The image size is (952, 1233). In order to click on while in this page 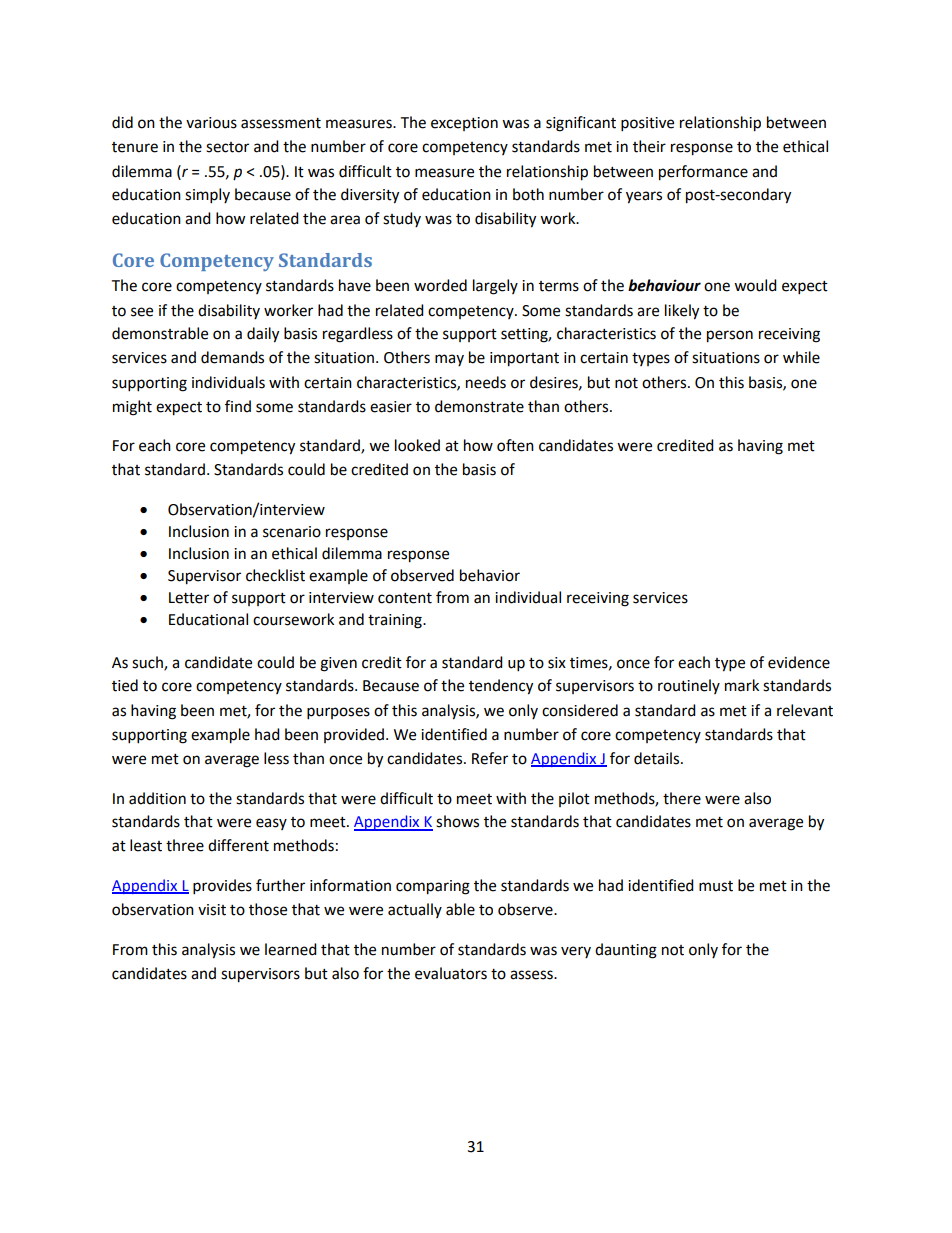, I will do `click(801, 357)`.
